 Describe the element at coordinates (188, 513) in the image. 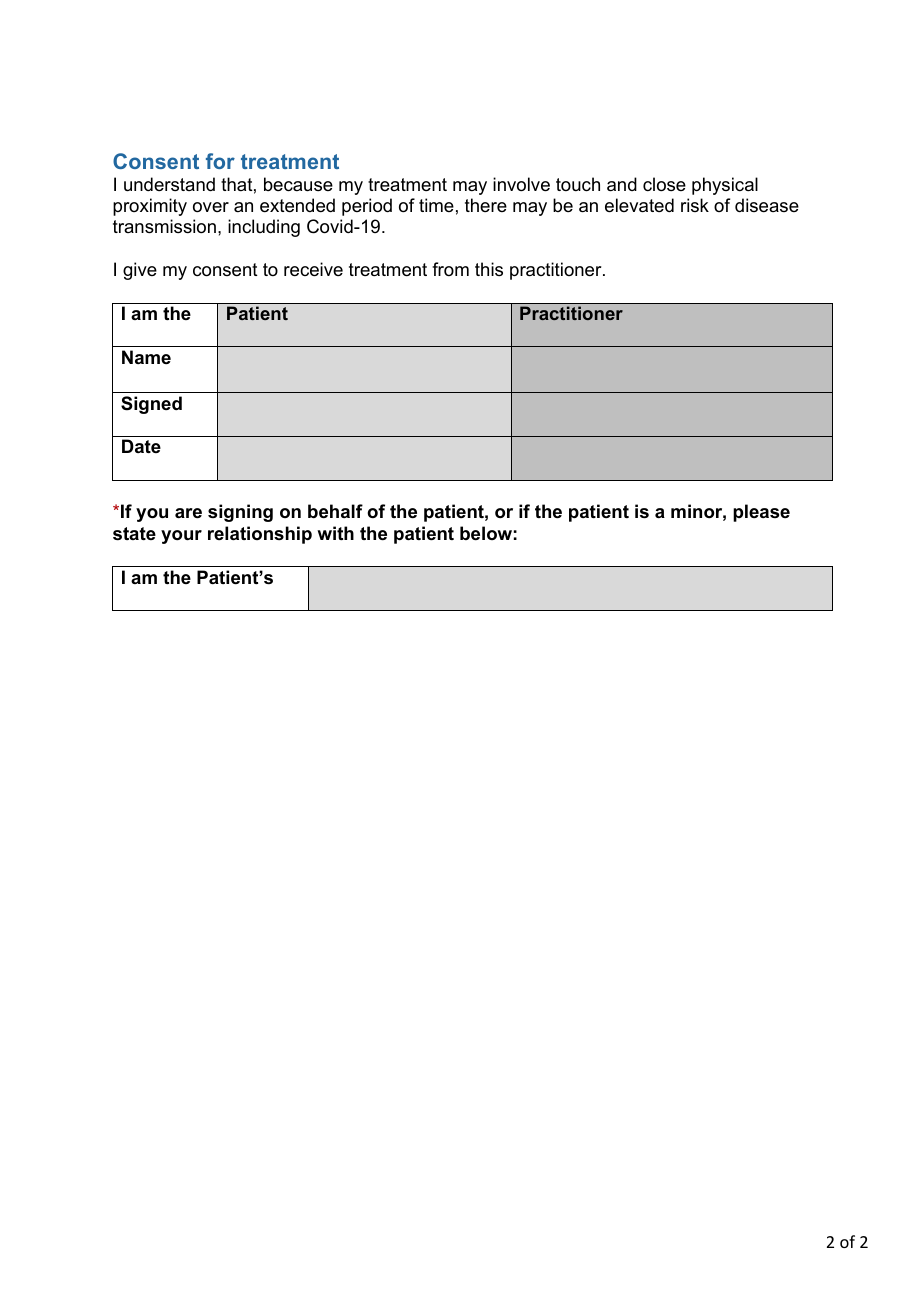

I see `are` at that location.
